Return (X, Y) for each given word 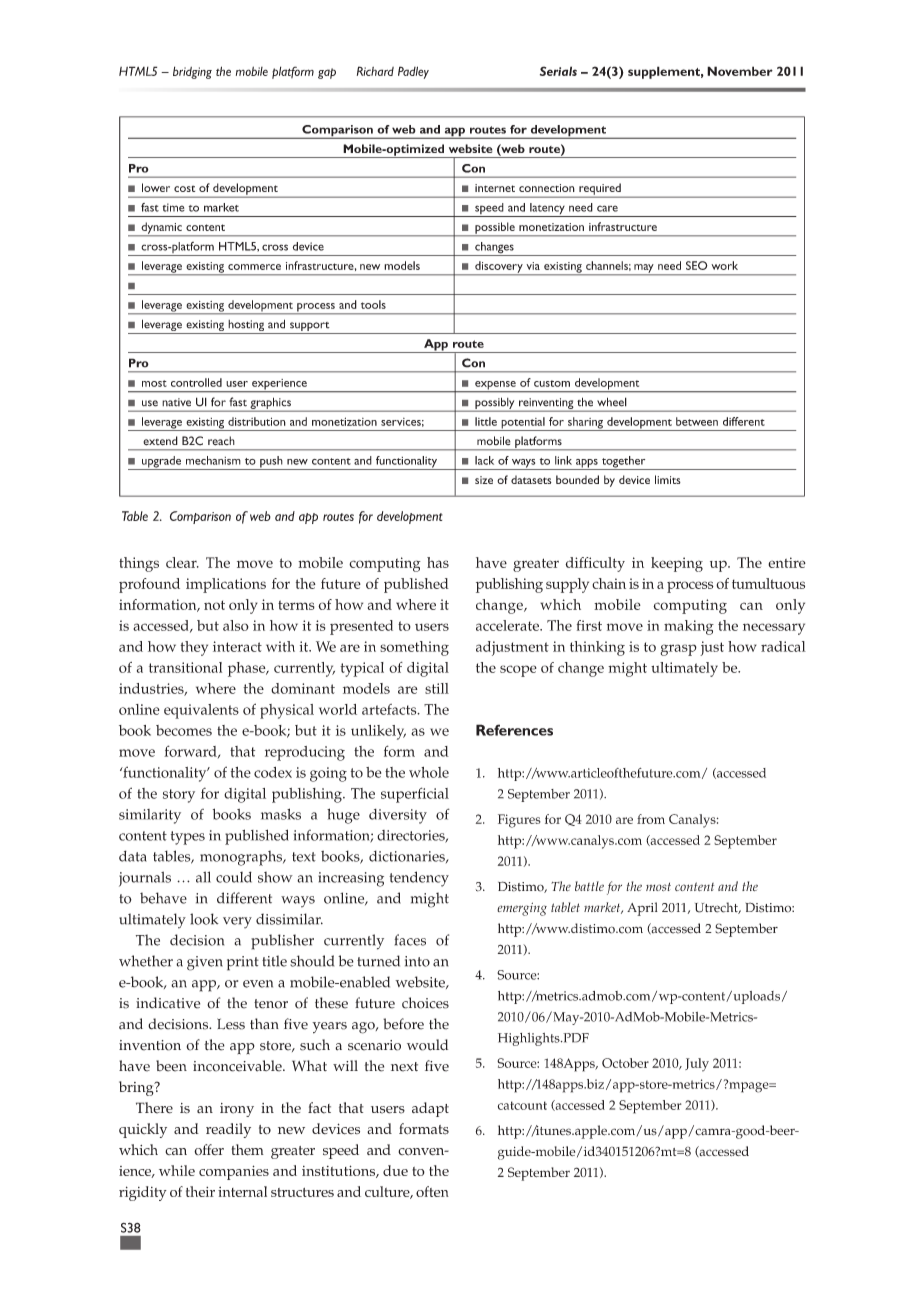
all (203, 877)
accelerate (508, 625)
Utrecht (717, 908)
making (689, 627)
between (697, 421)
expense (495, 386)
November (740, 71)
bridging (192, 72)
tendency (419, 879)
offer (209, 1149)
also (236, 625)
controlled (196, 382)
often (432, 1191)
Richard (375, 71)
